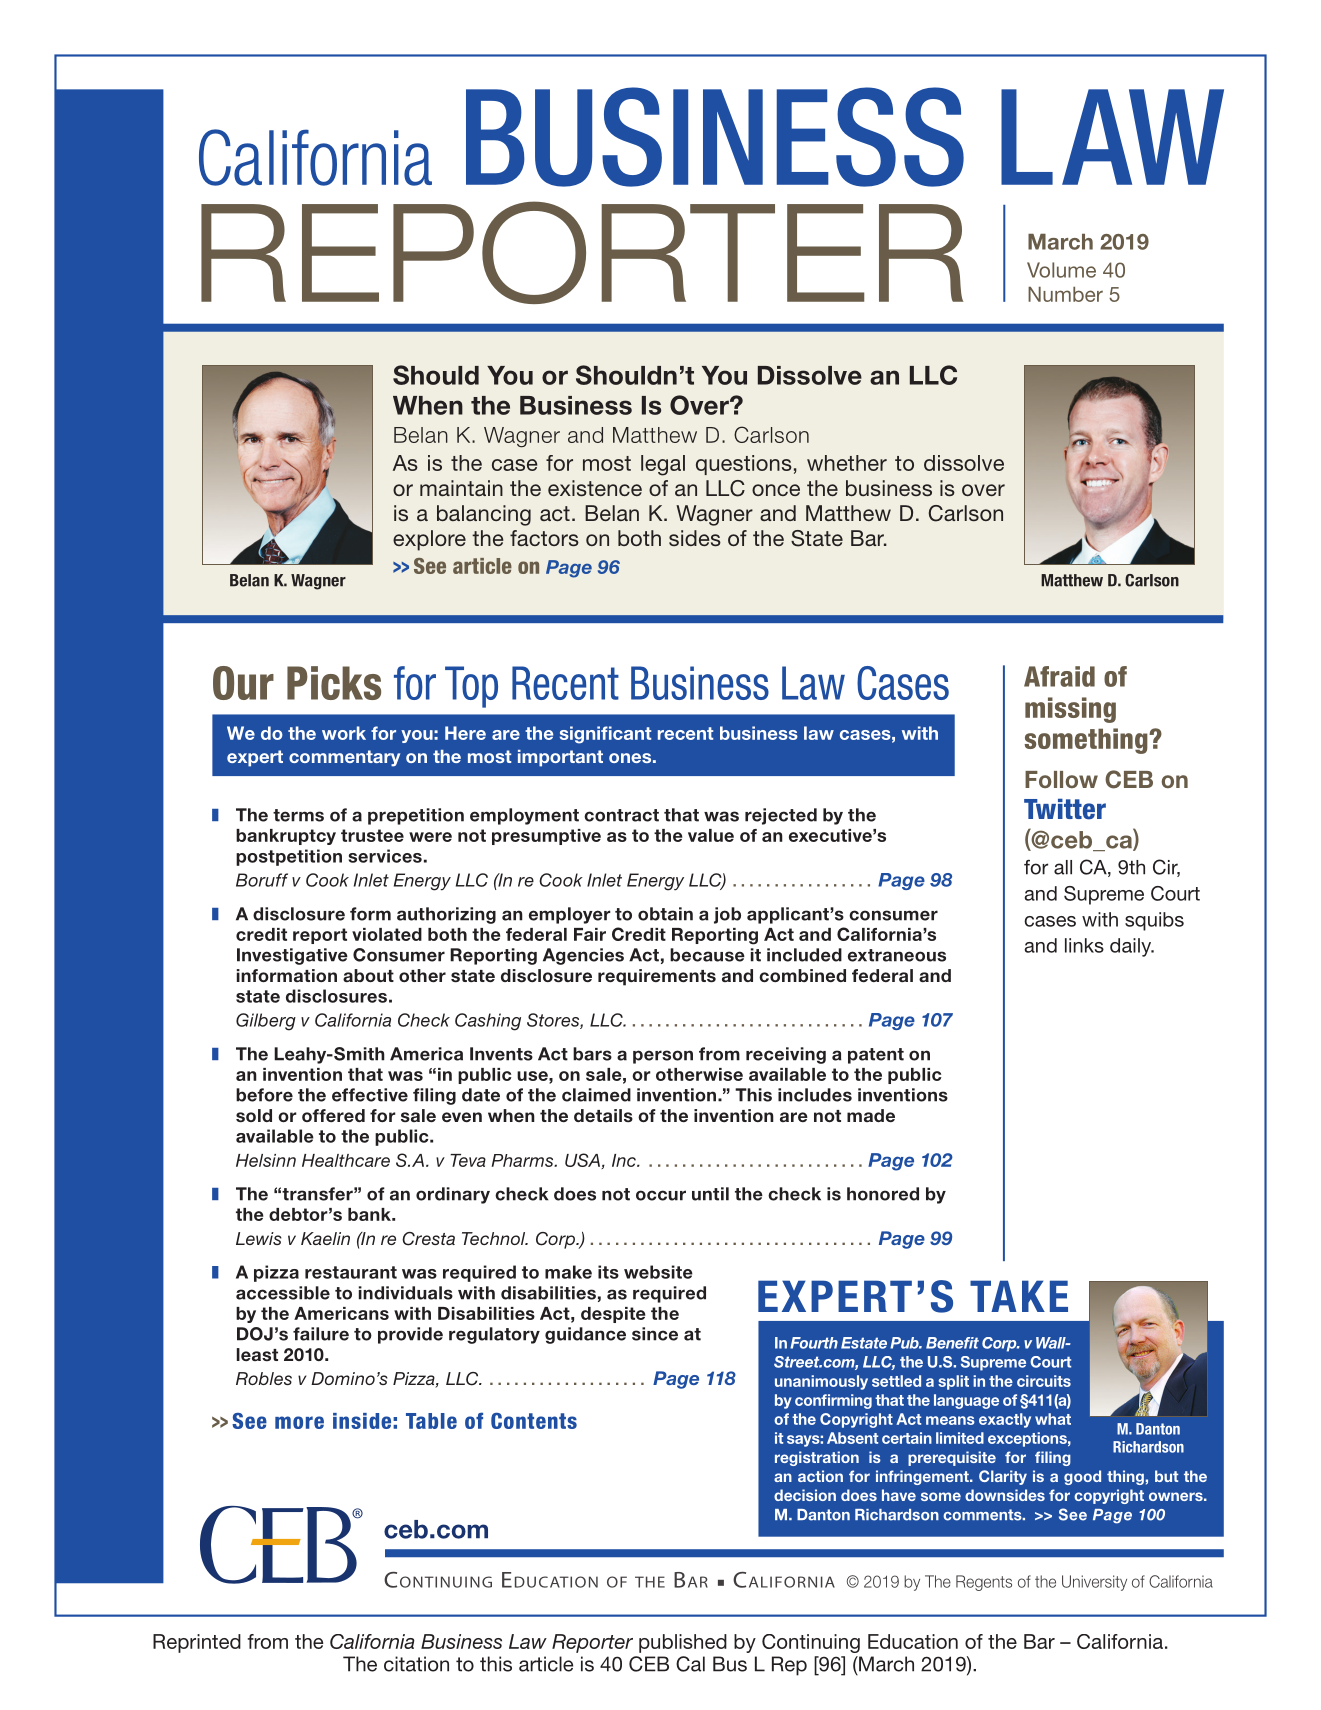 Image resolution: width=1321 pixels, height=1710 pixels. What do you see at coordinates (1084, 945) in the image?
I see `links` at bounding box center [1084, 945].
